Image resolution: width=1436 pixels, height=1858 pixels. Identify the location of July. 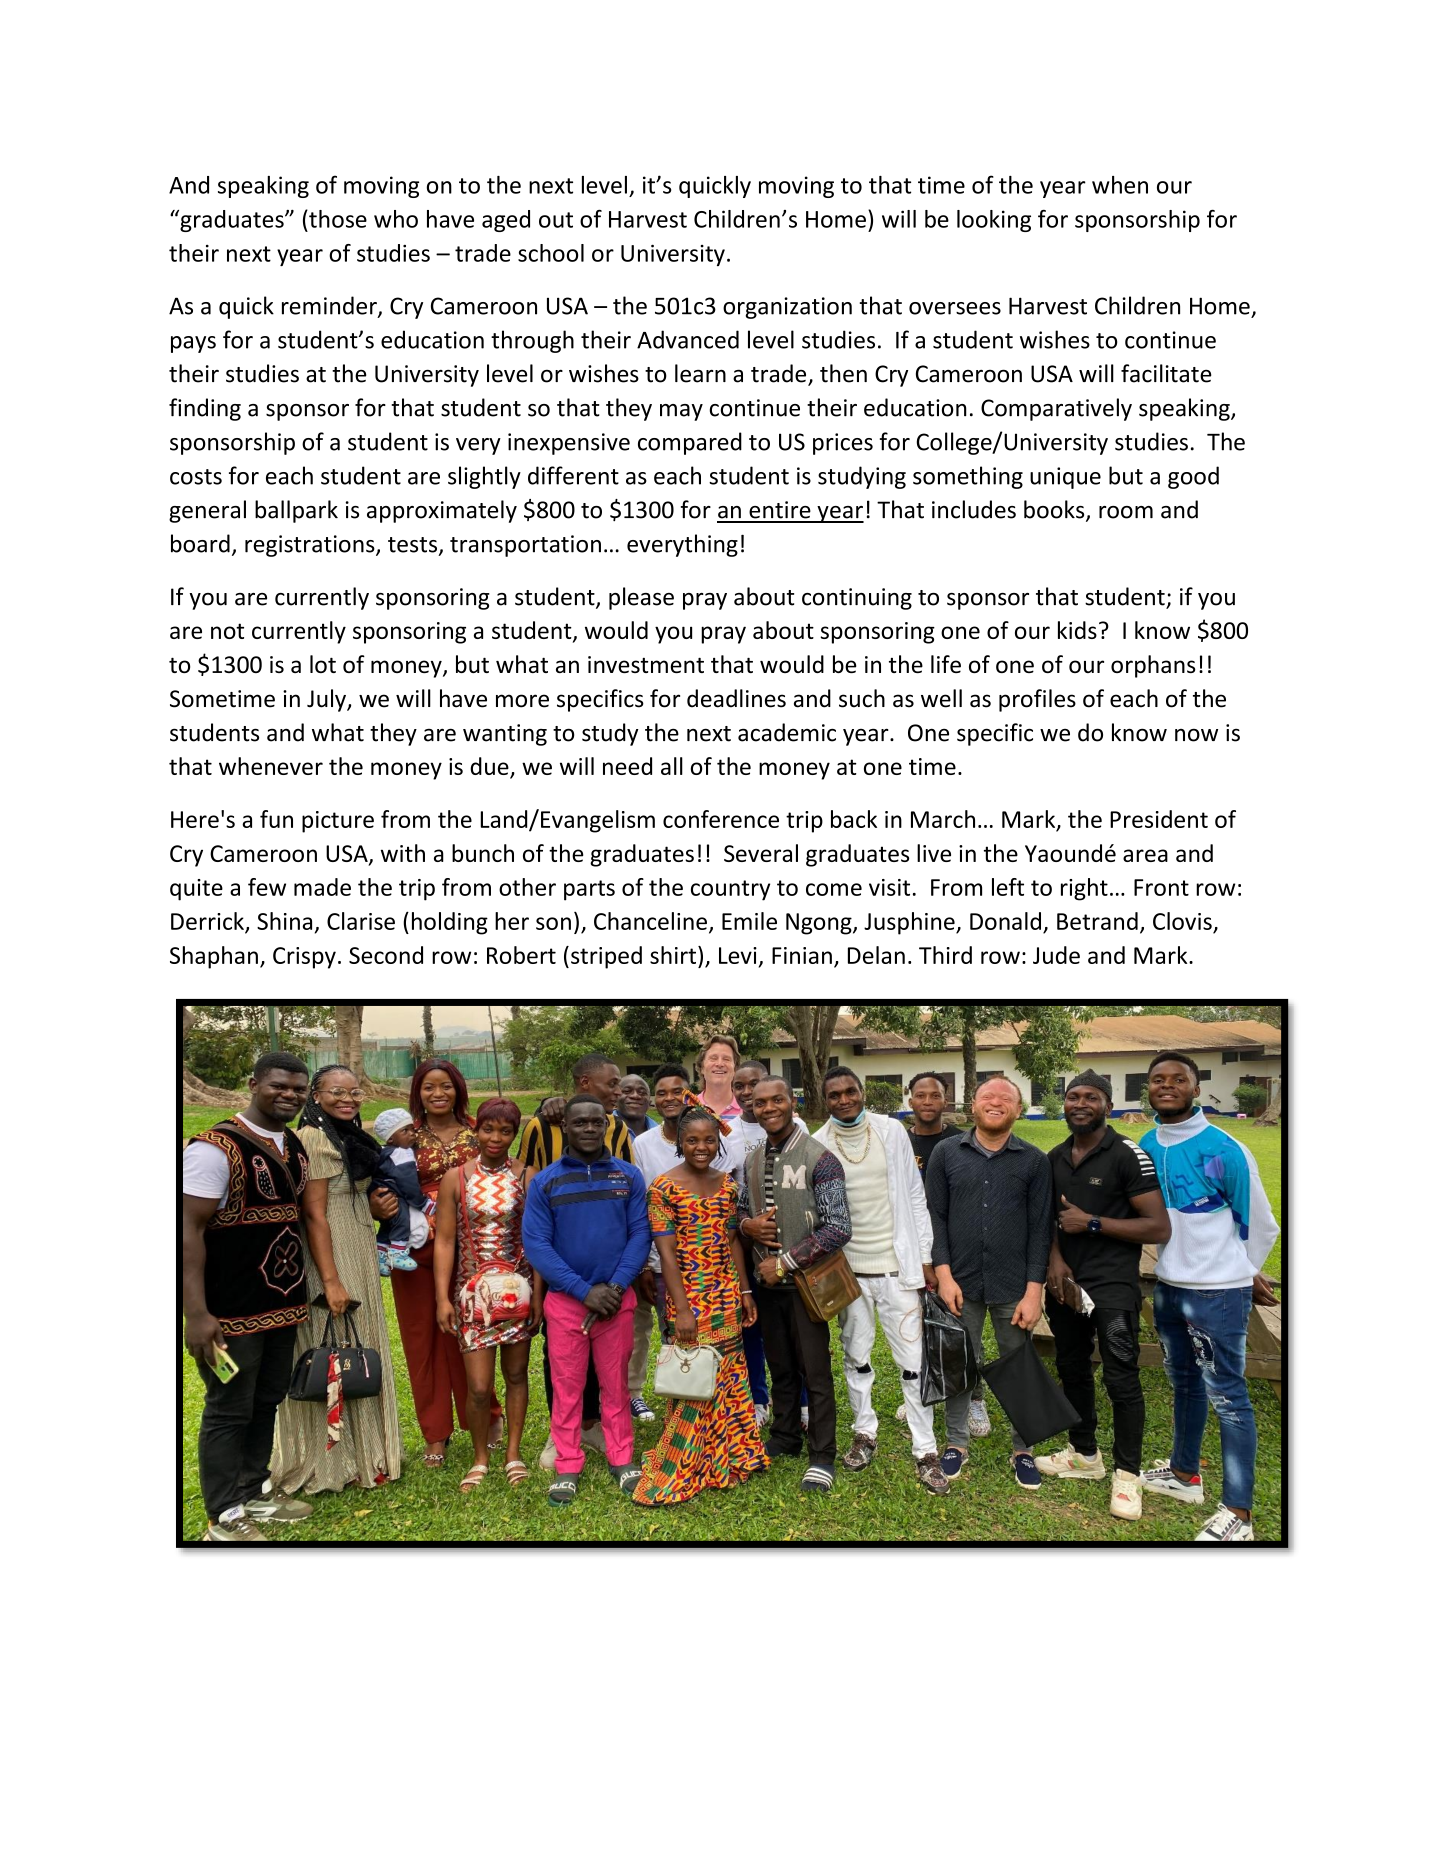
(327, 700).
